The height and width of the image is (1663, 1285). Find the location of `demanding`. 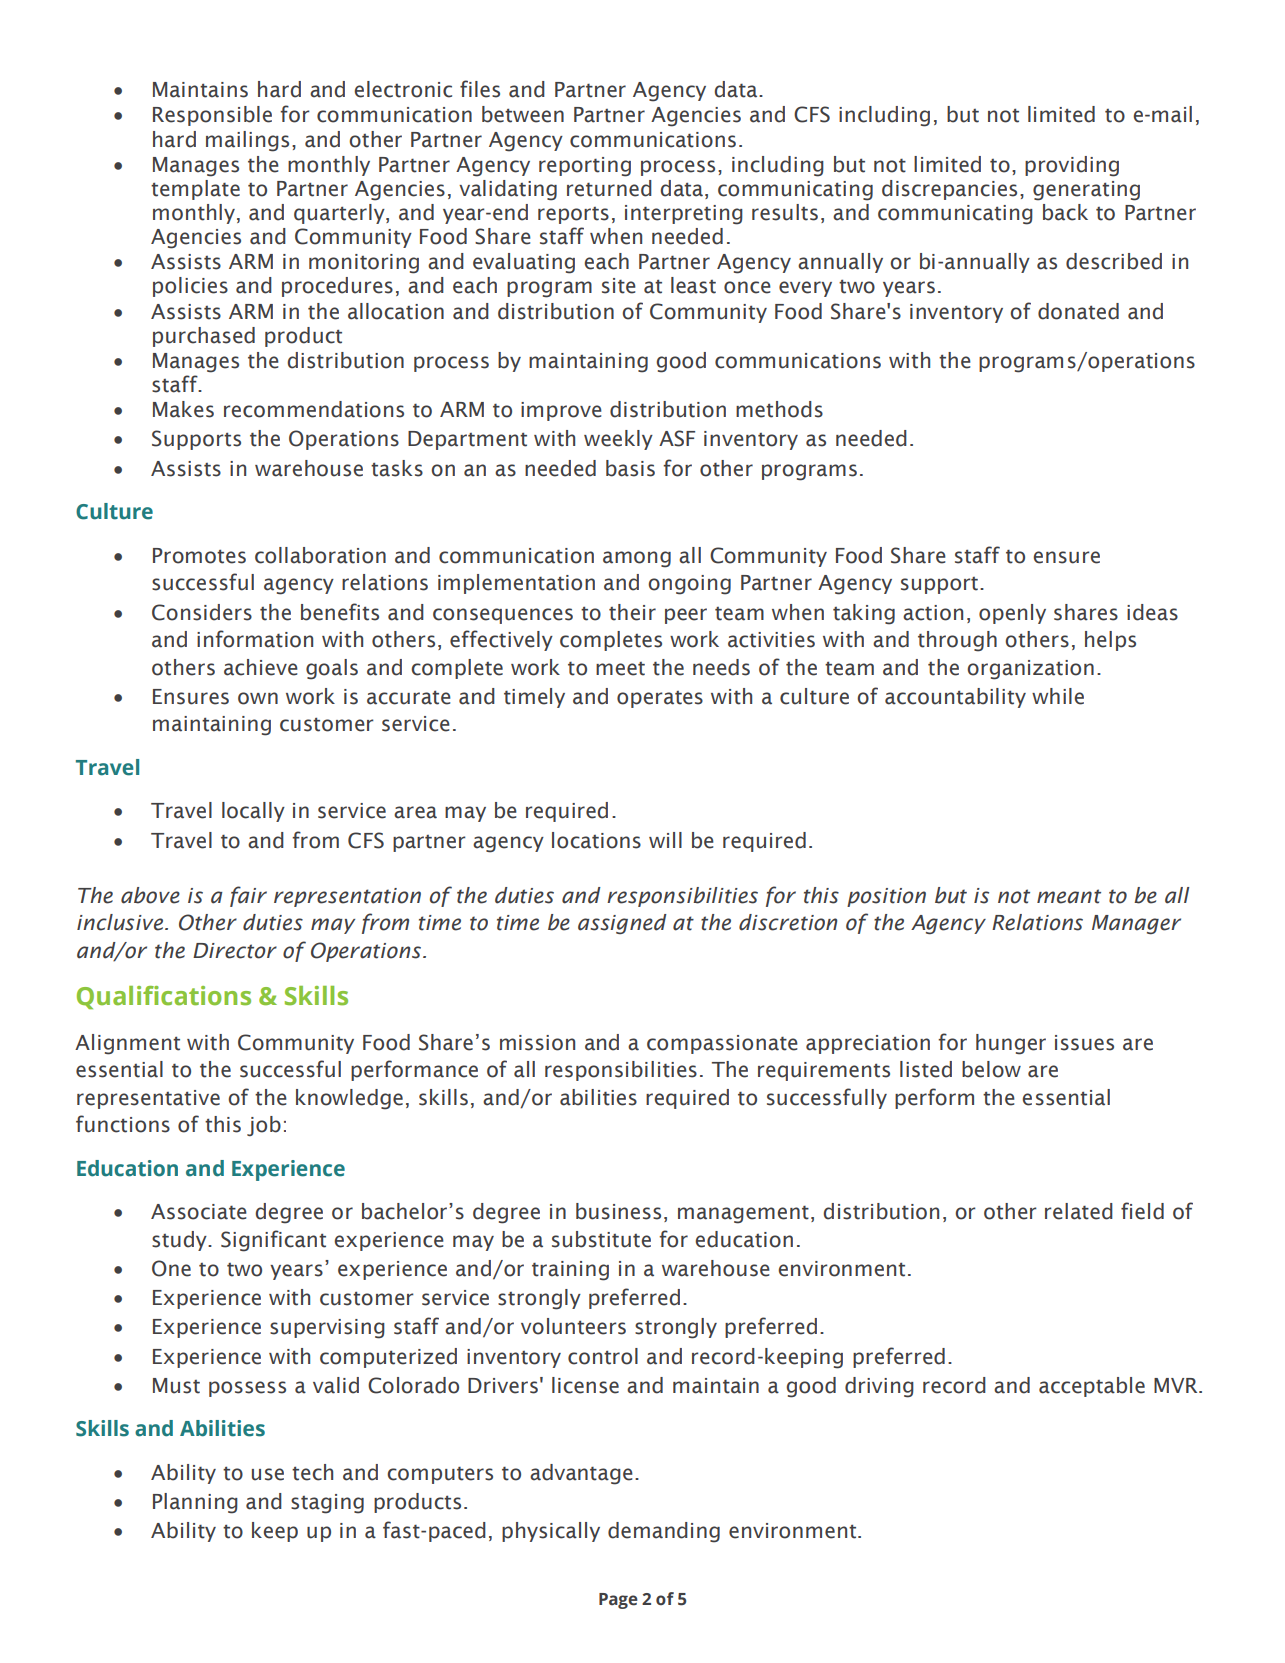

demanding is located at coordinates (664, 1532).
